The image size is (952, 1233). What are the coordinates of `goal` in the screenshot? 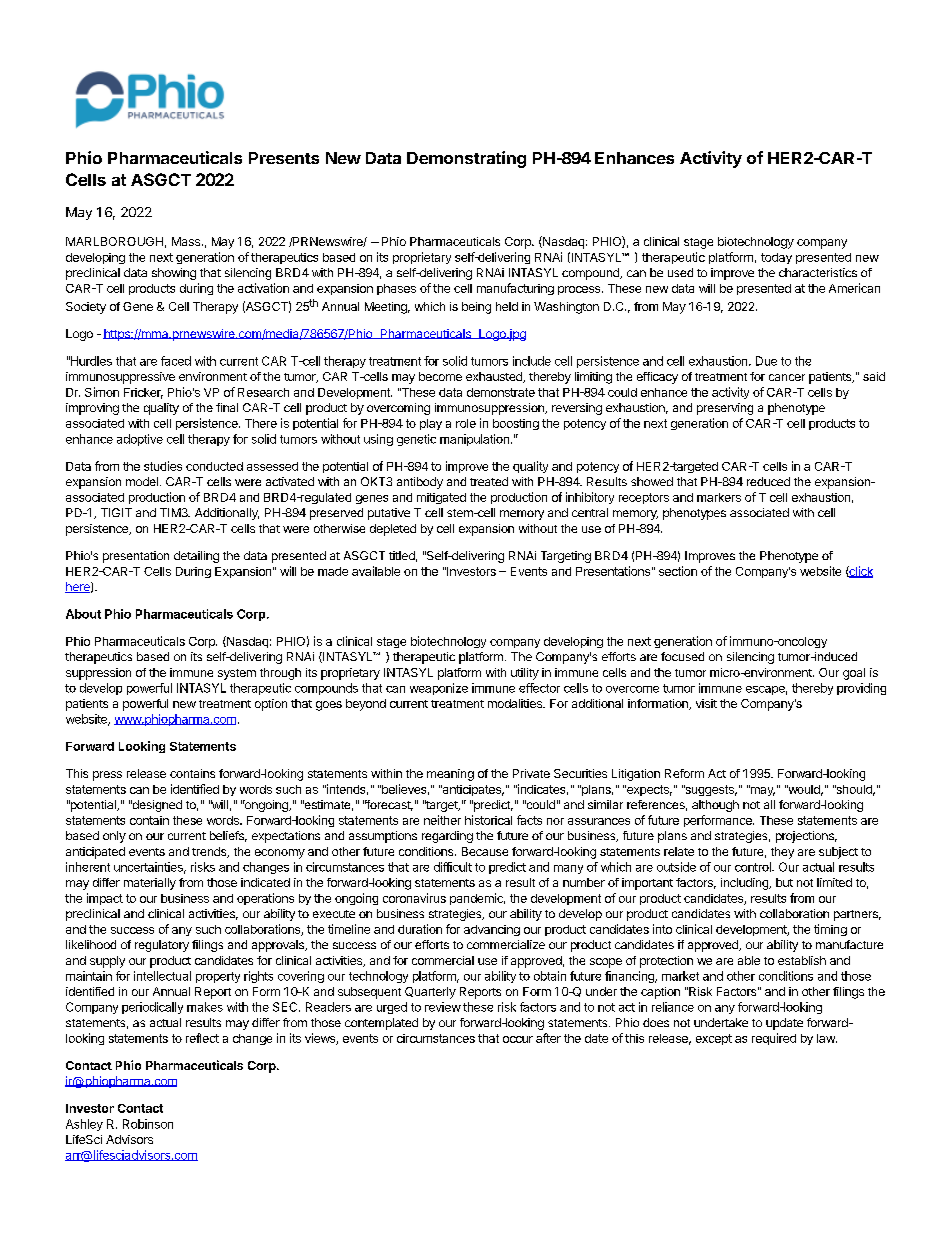 It's located at (854, 674).
